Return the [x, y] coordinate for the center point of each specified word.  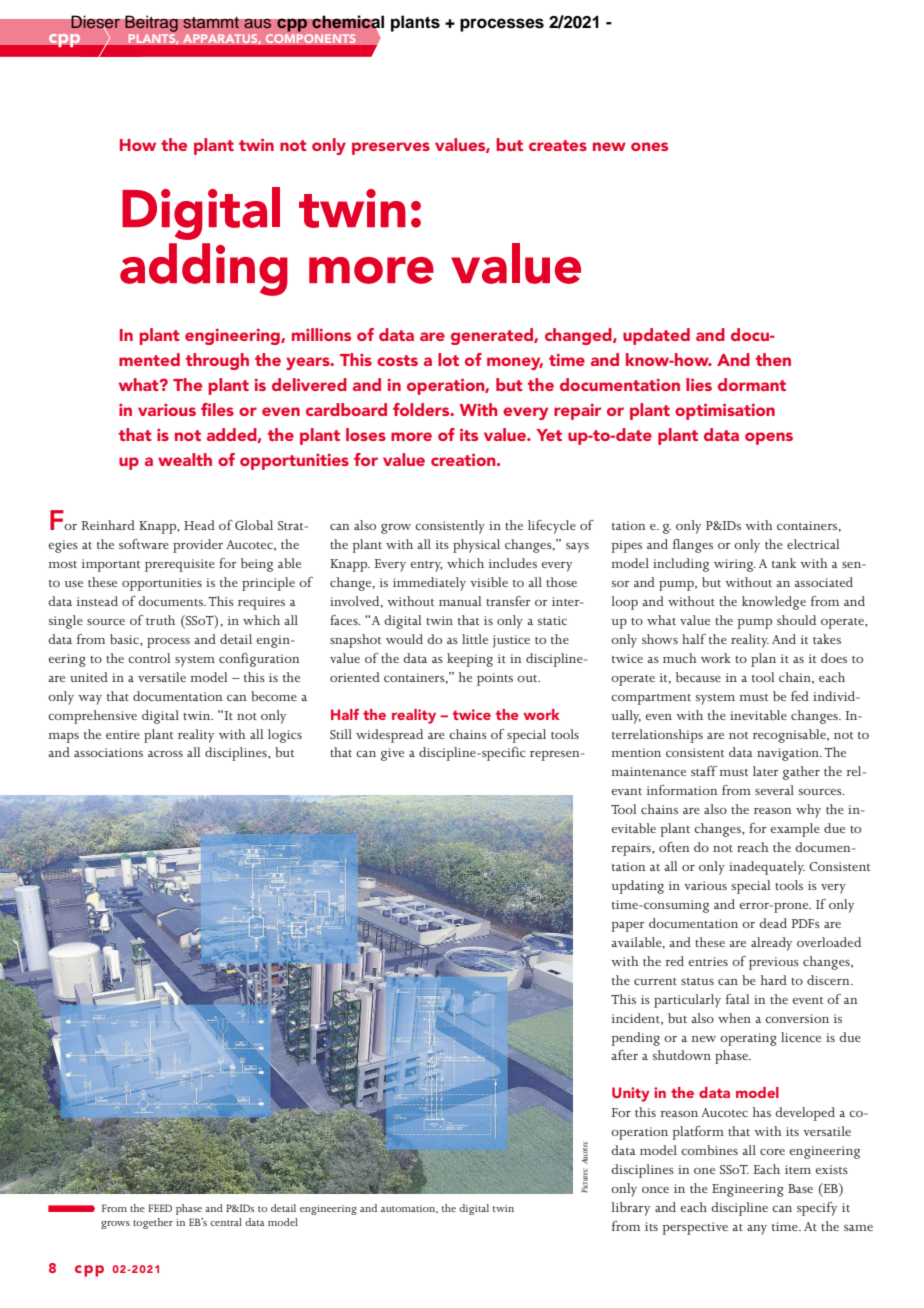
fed [800, 696]
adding [204, 269]
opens [769, 438]
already [771, 944]
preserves [391, 148]
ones [649, 146]
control [149, 658]
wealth [185, 459]
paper [627, 927]
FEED [160, 1208]
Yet [549, 435]
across [165, 754]
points [495, 679]
